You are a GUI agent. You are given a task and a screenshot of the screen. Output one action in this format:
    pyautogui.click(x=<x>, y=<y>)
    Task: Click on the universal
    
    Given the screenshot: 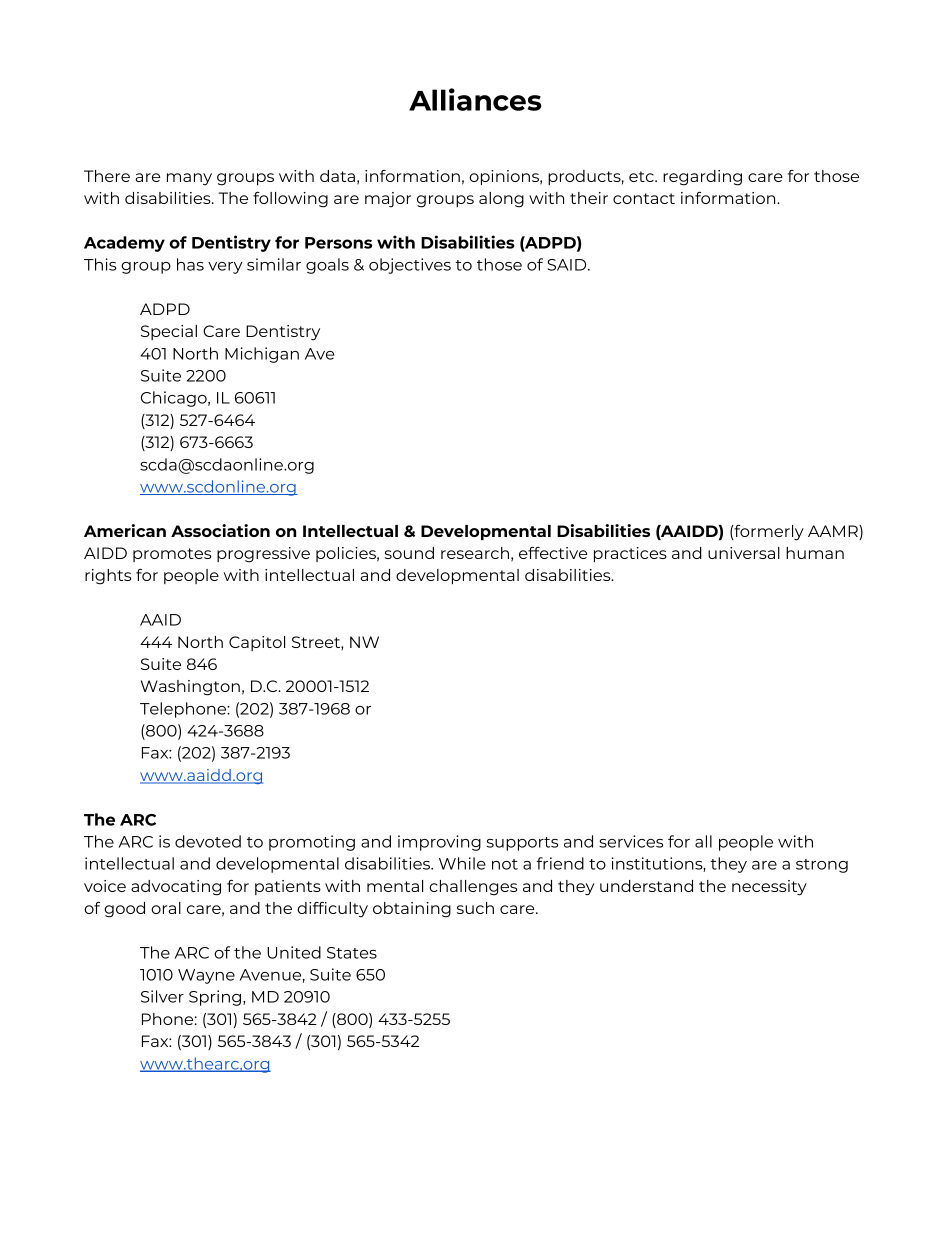 What is the action you would take?
    pyautogui.click(x=744, y=553)
